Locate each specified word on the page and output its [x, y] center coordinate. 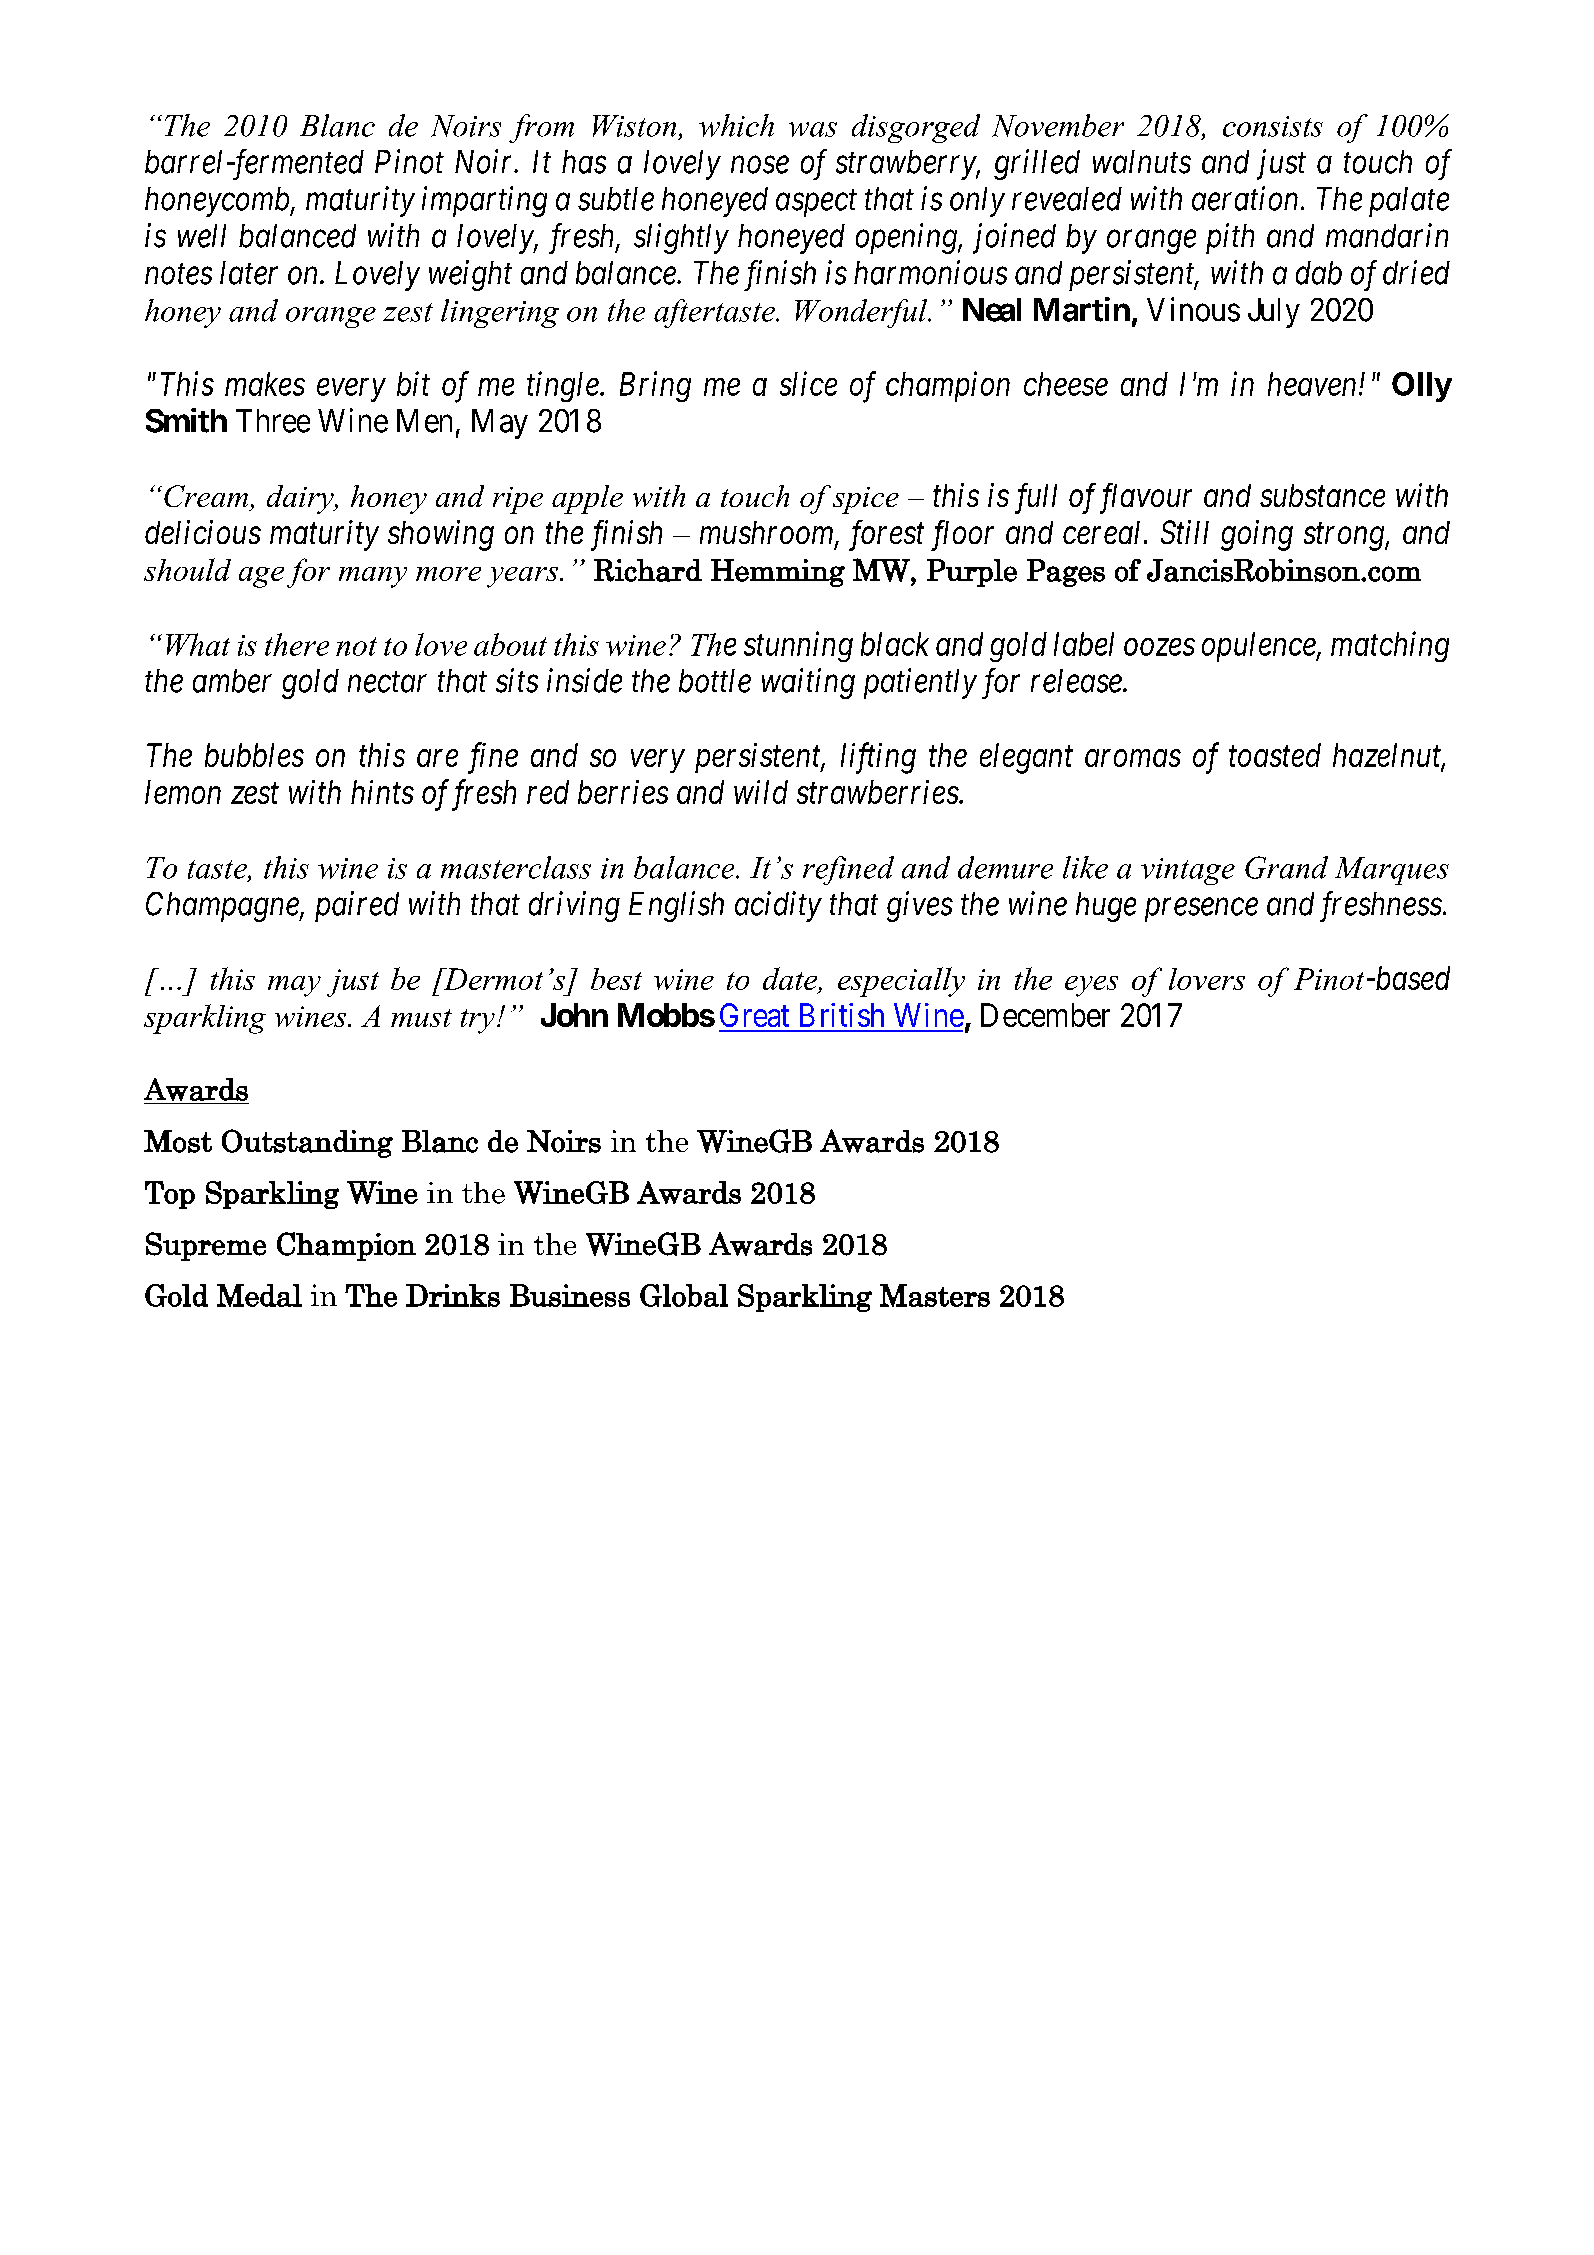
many [373, 577]
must [421, 1018]
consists [1273, 126]
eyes [1091, 986]
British [842, 1015]
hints [382, 792]
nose [760, 165]
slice [808, 383]
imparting [484, 202]
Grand [1286, 867]
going [1257, 535]
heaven [1312, 384]
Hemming [778, 573]
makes [265, 384]
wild [761, 792]
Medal [259, 1295]
